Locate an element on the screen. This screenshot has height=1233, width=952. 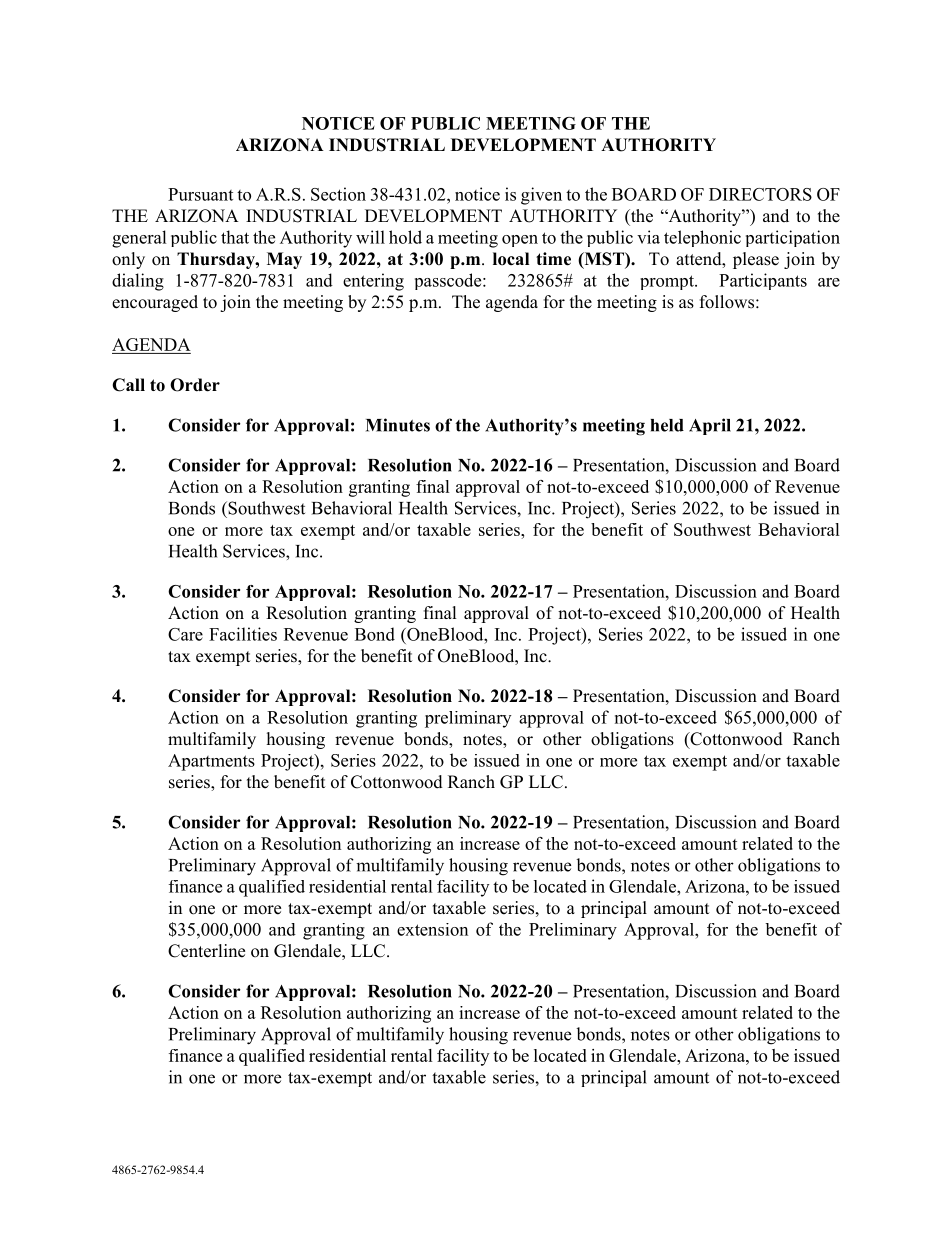
Centerline is located at coordinates (206, 951).
